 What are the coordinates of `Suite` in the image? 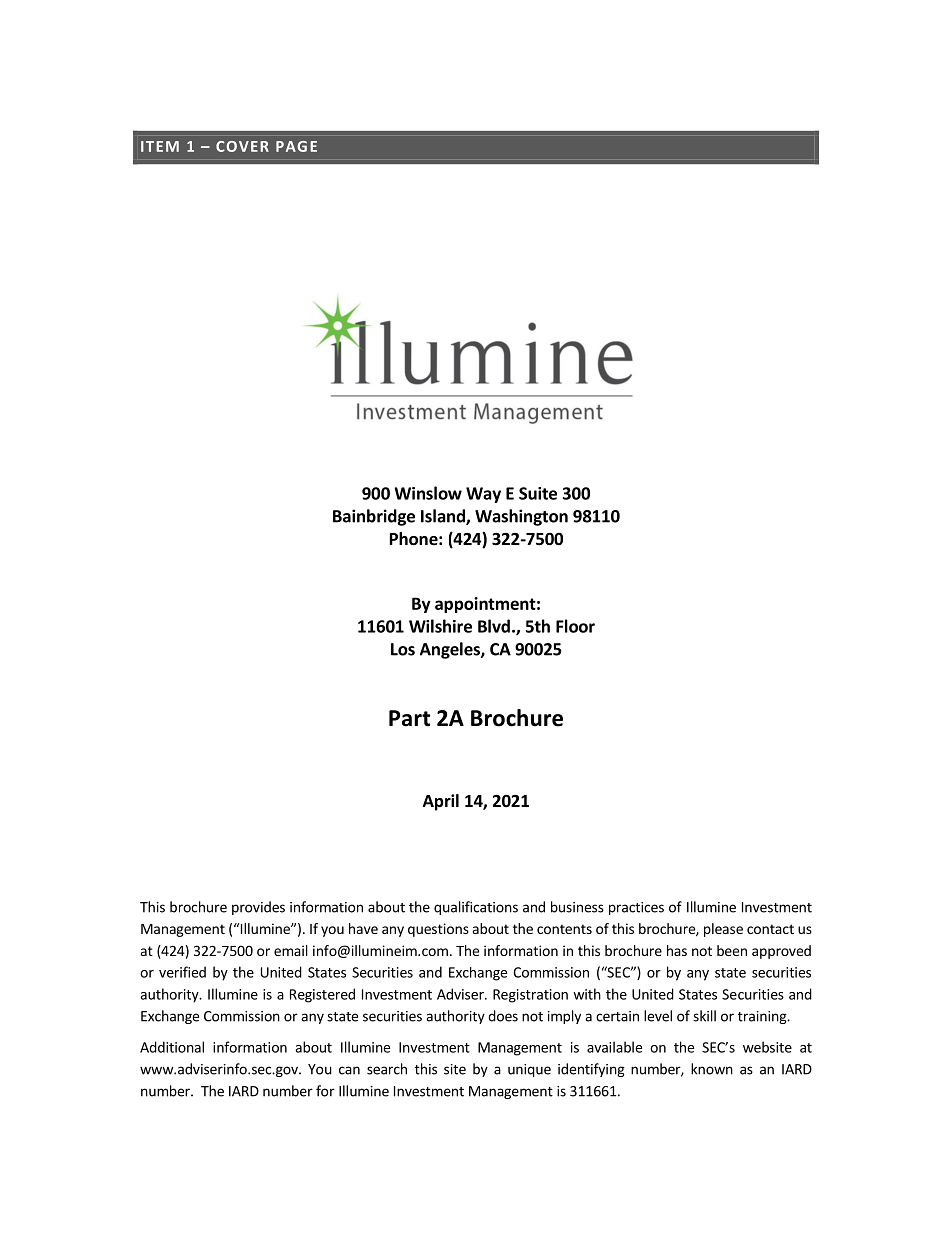 It's located at (538, 493).
